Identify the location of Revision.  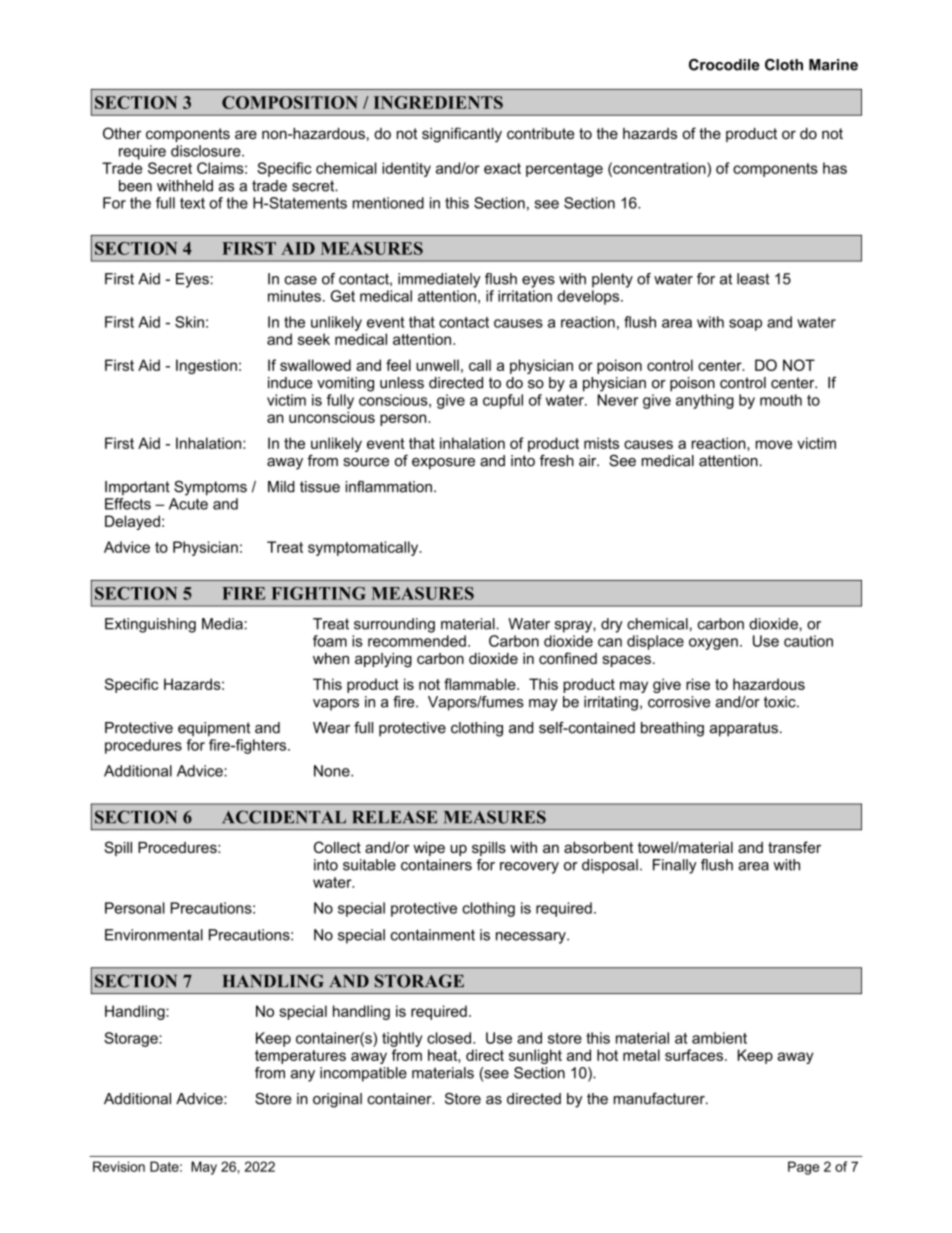
(119, 1166).
